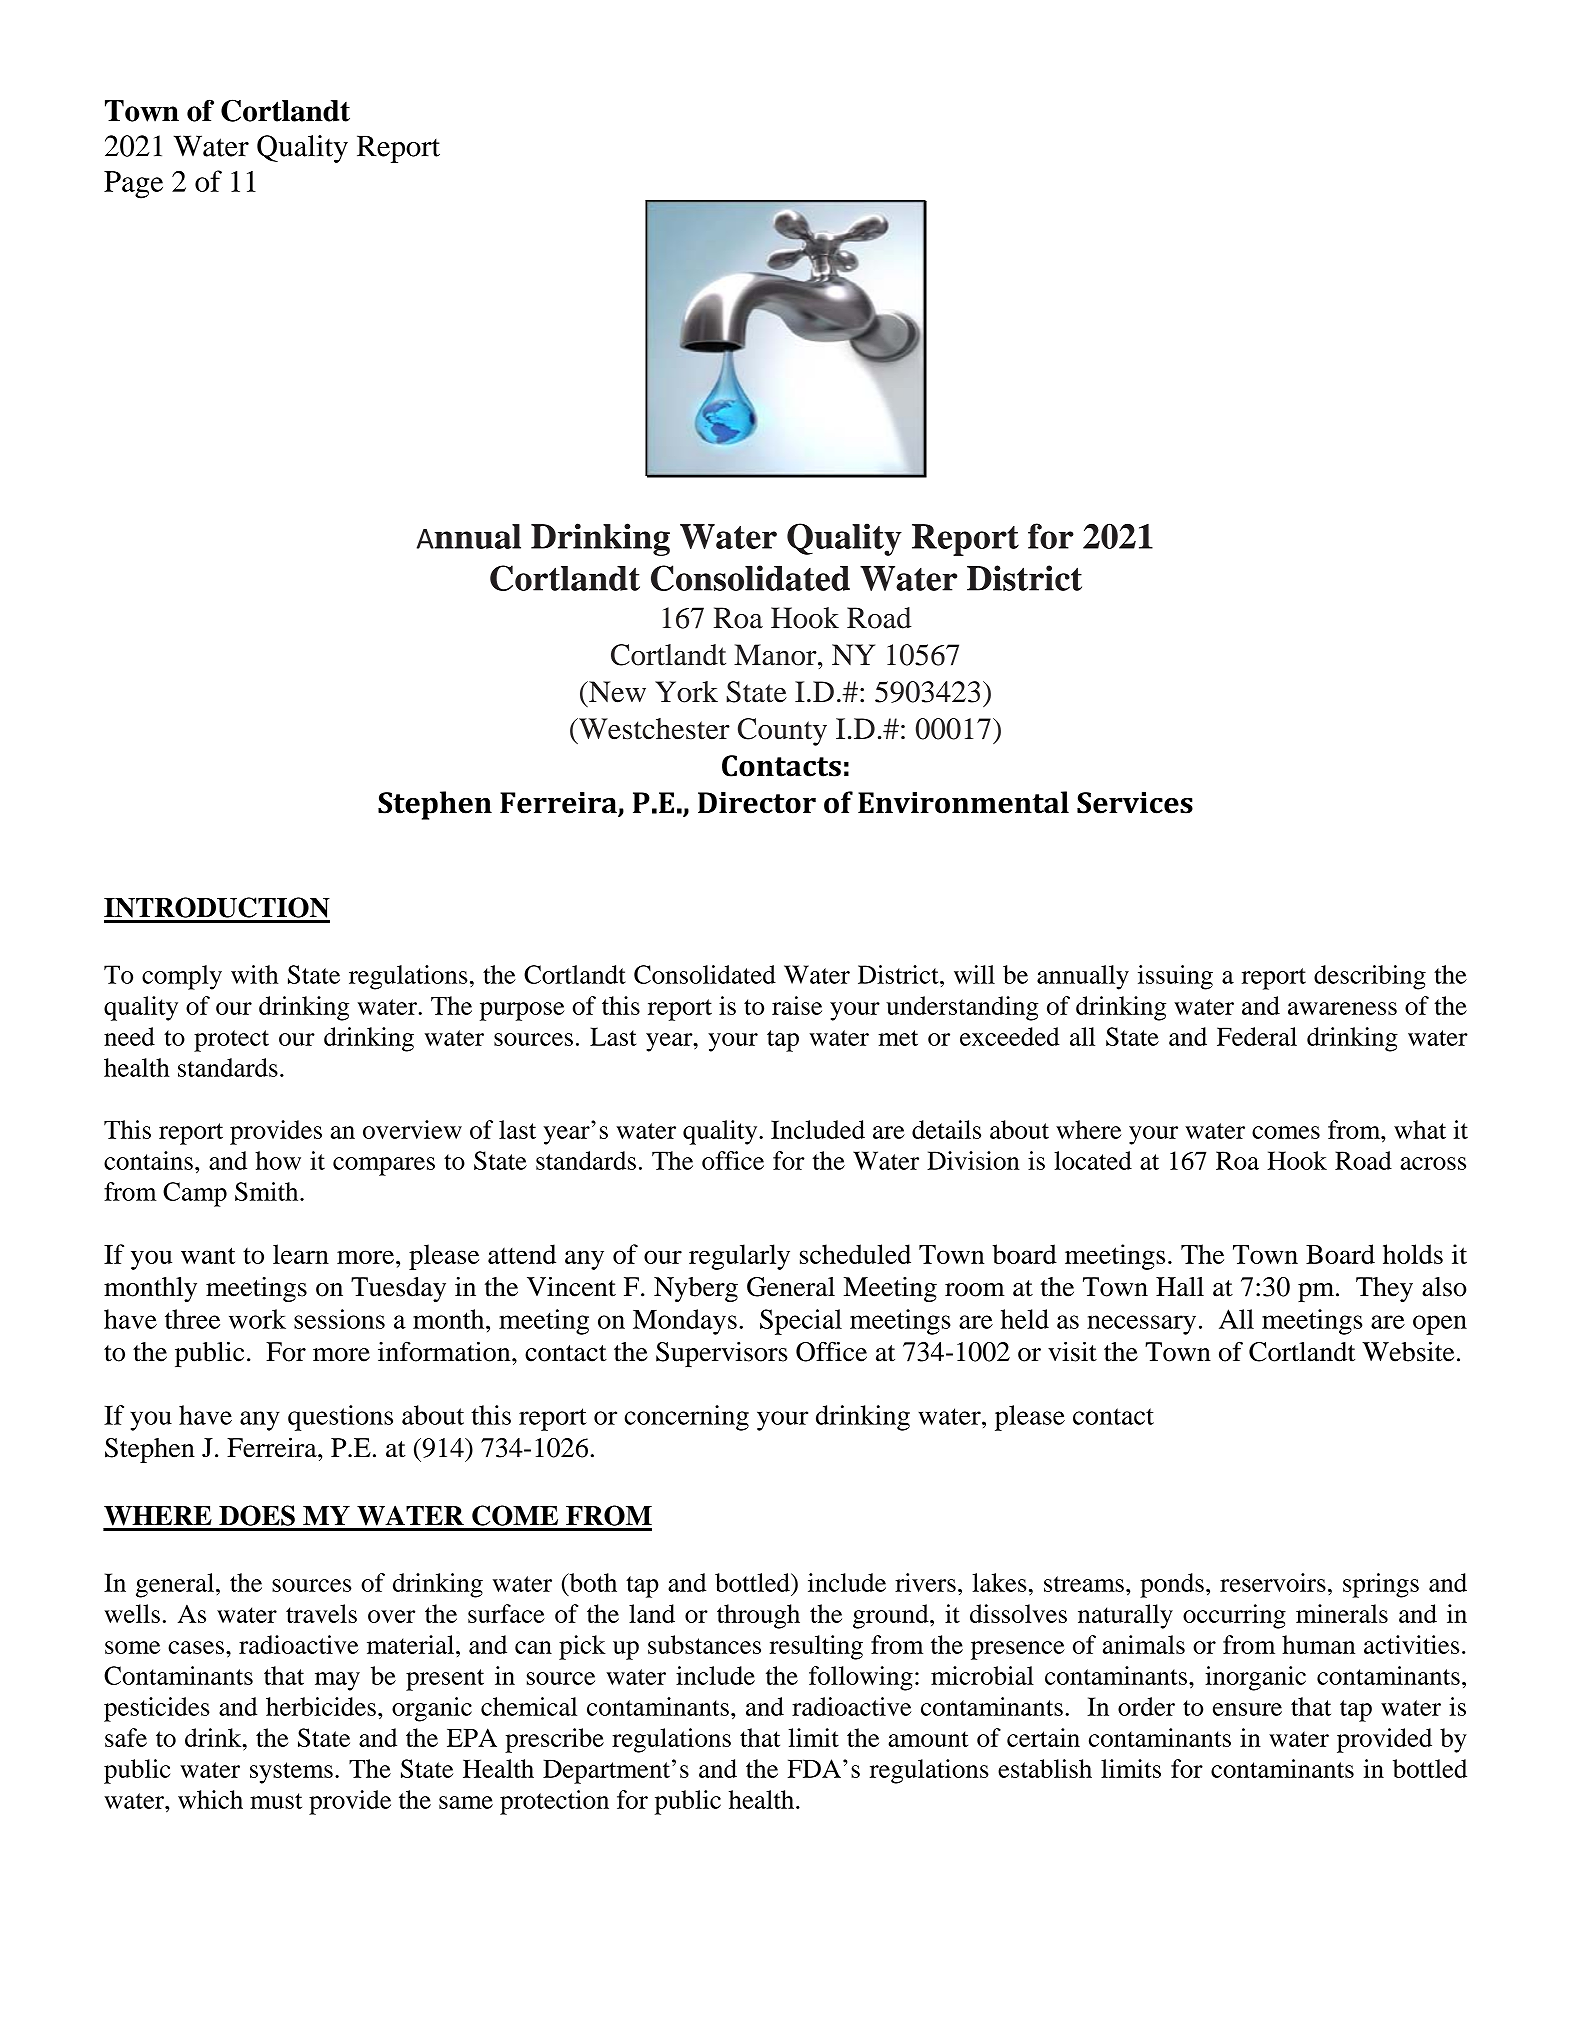 This document has height=2033, width=1571. Describe the element at coordinates (1135, 803) in the document. I see `Services` at that location.
